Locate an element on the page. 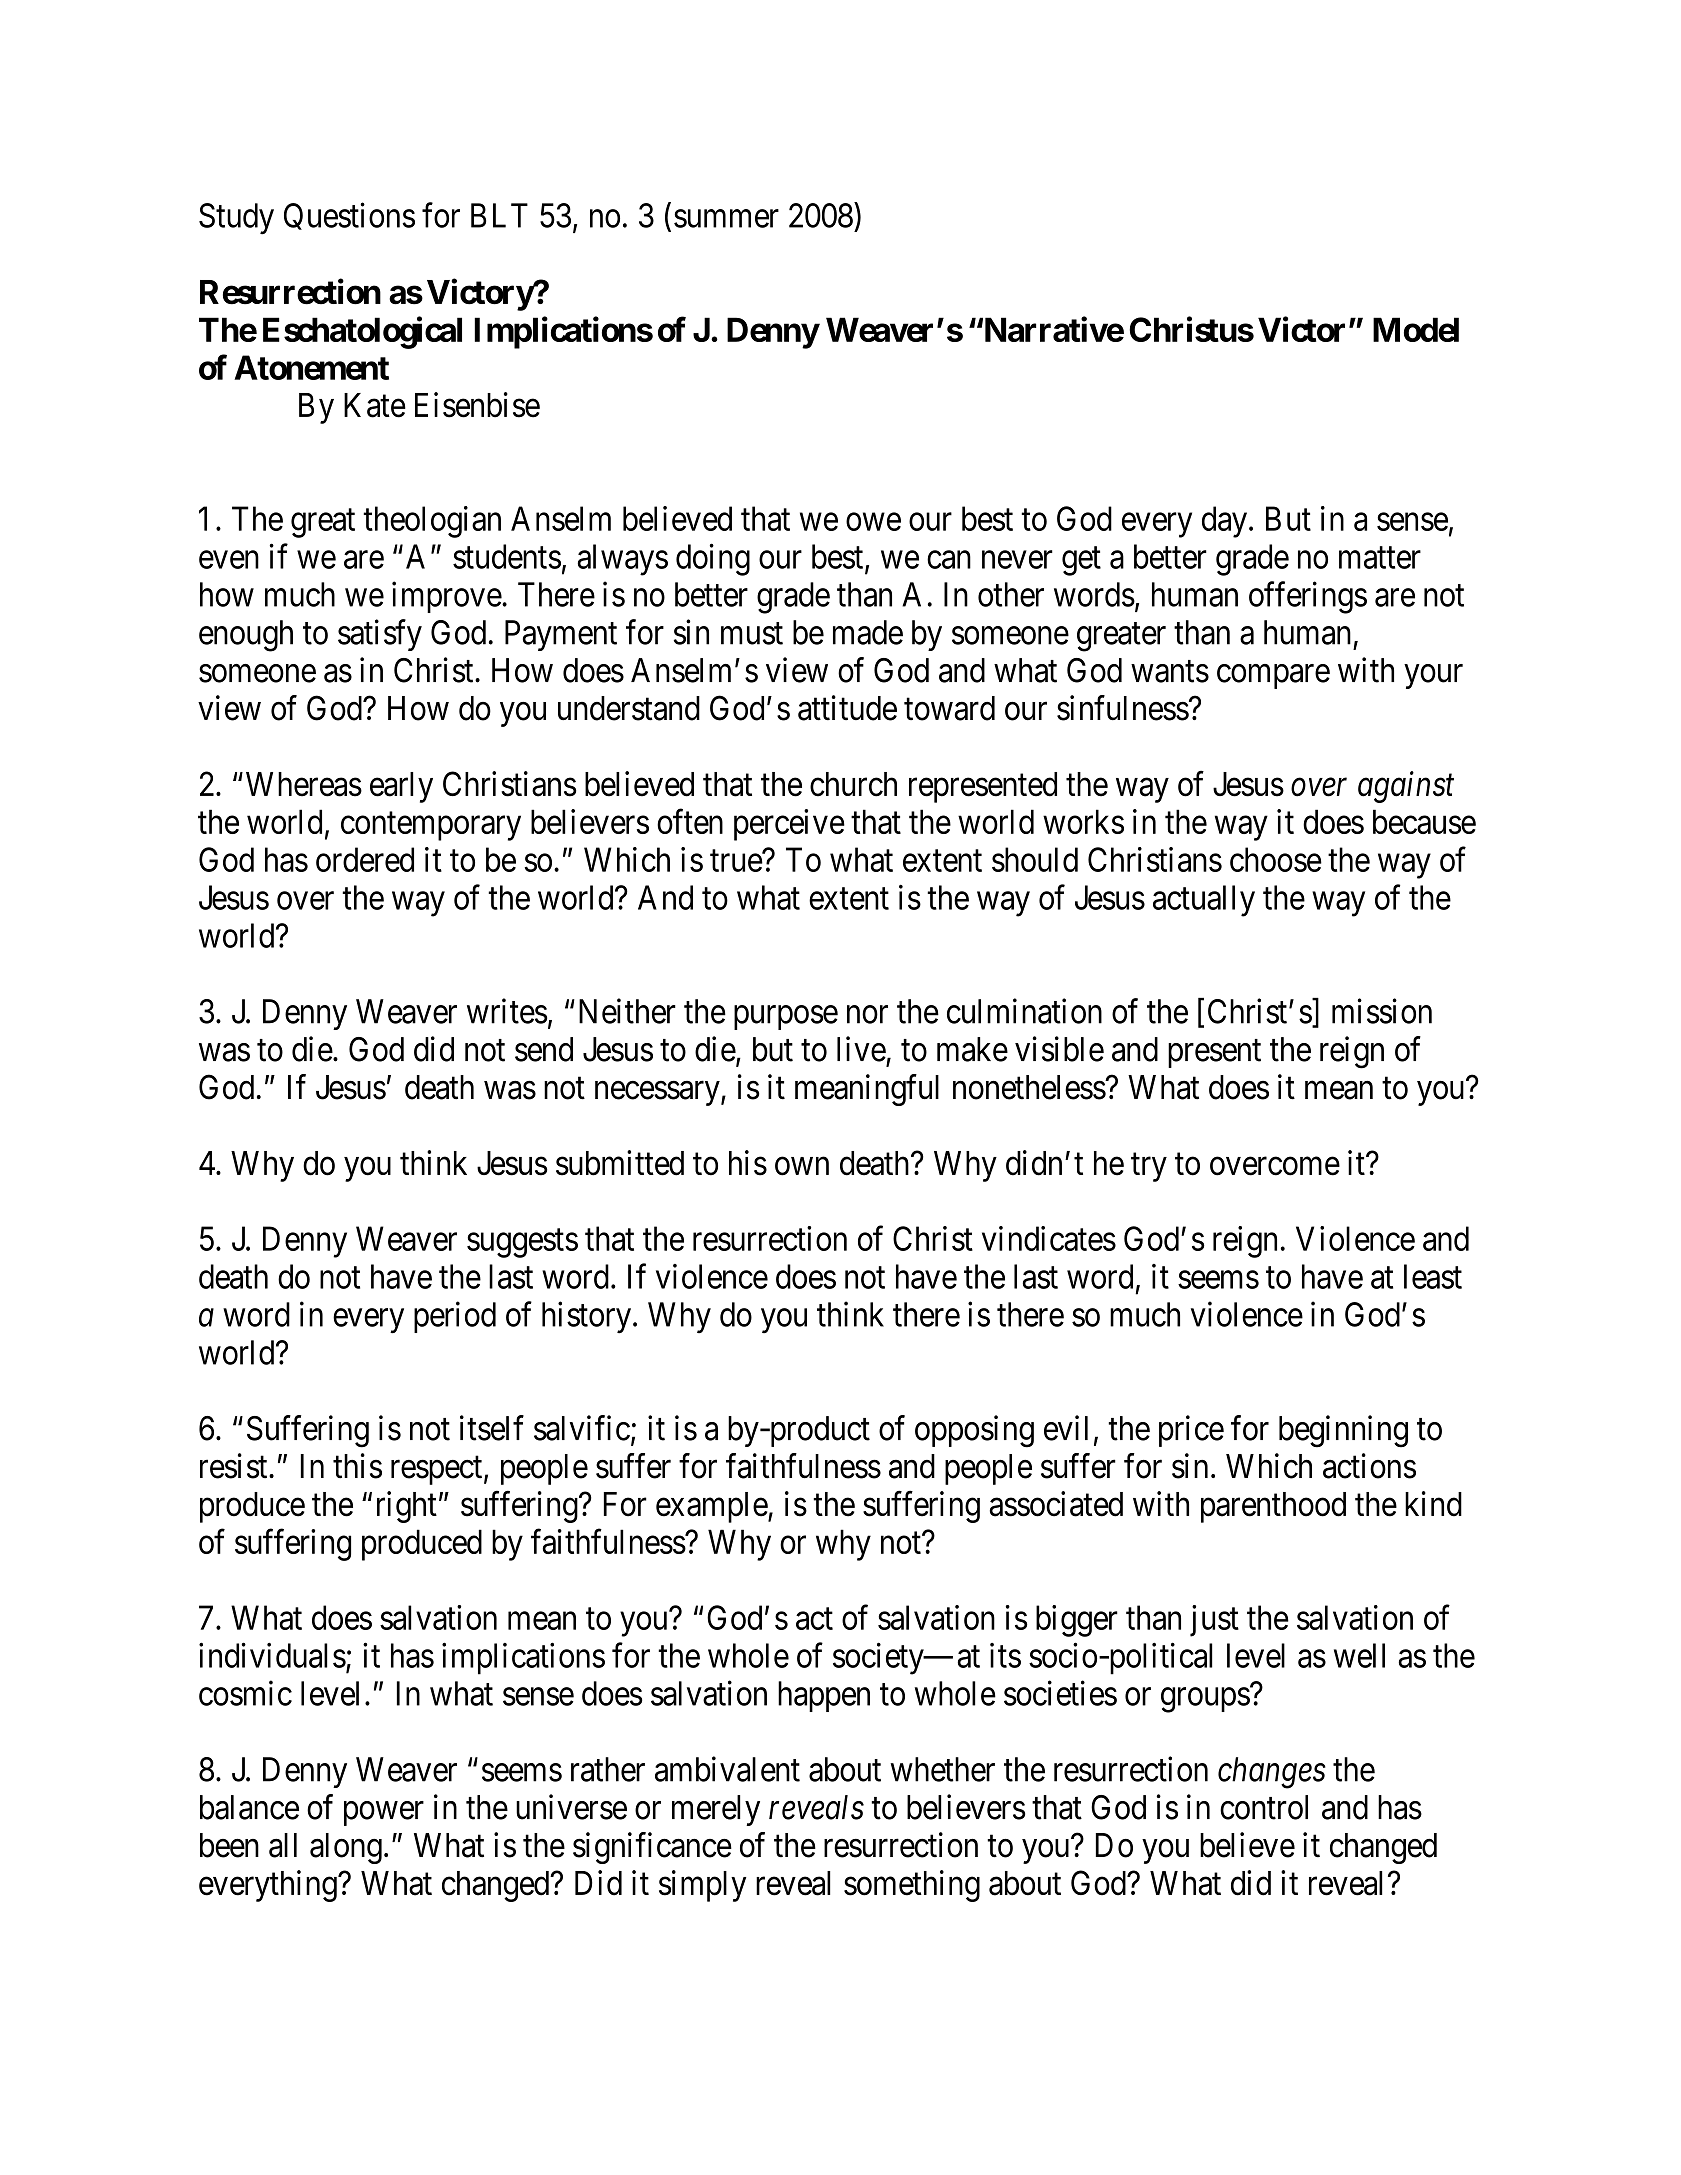  made is located at coordinates (868, 632).
